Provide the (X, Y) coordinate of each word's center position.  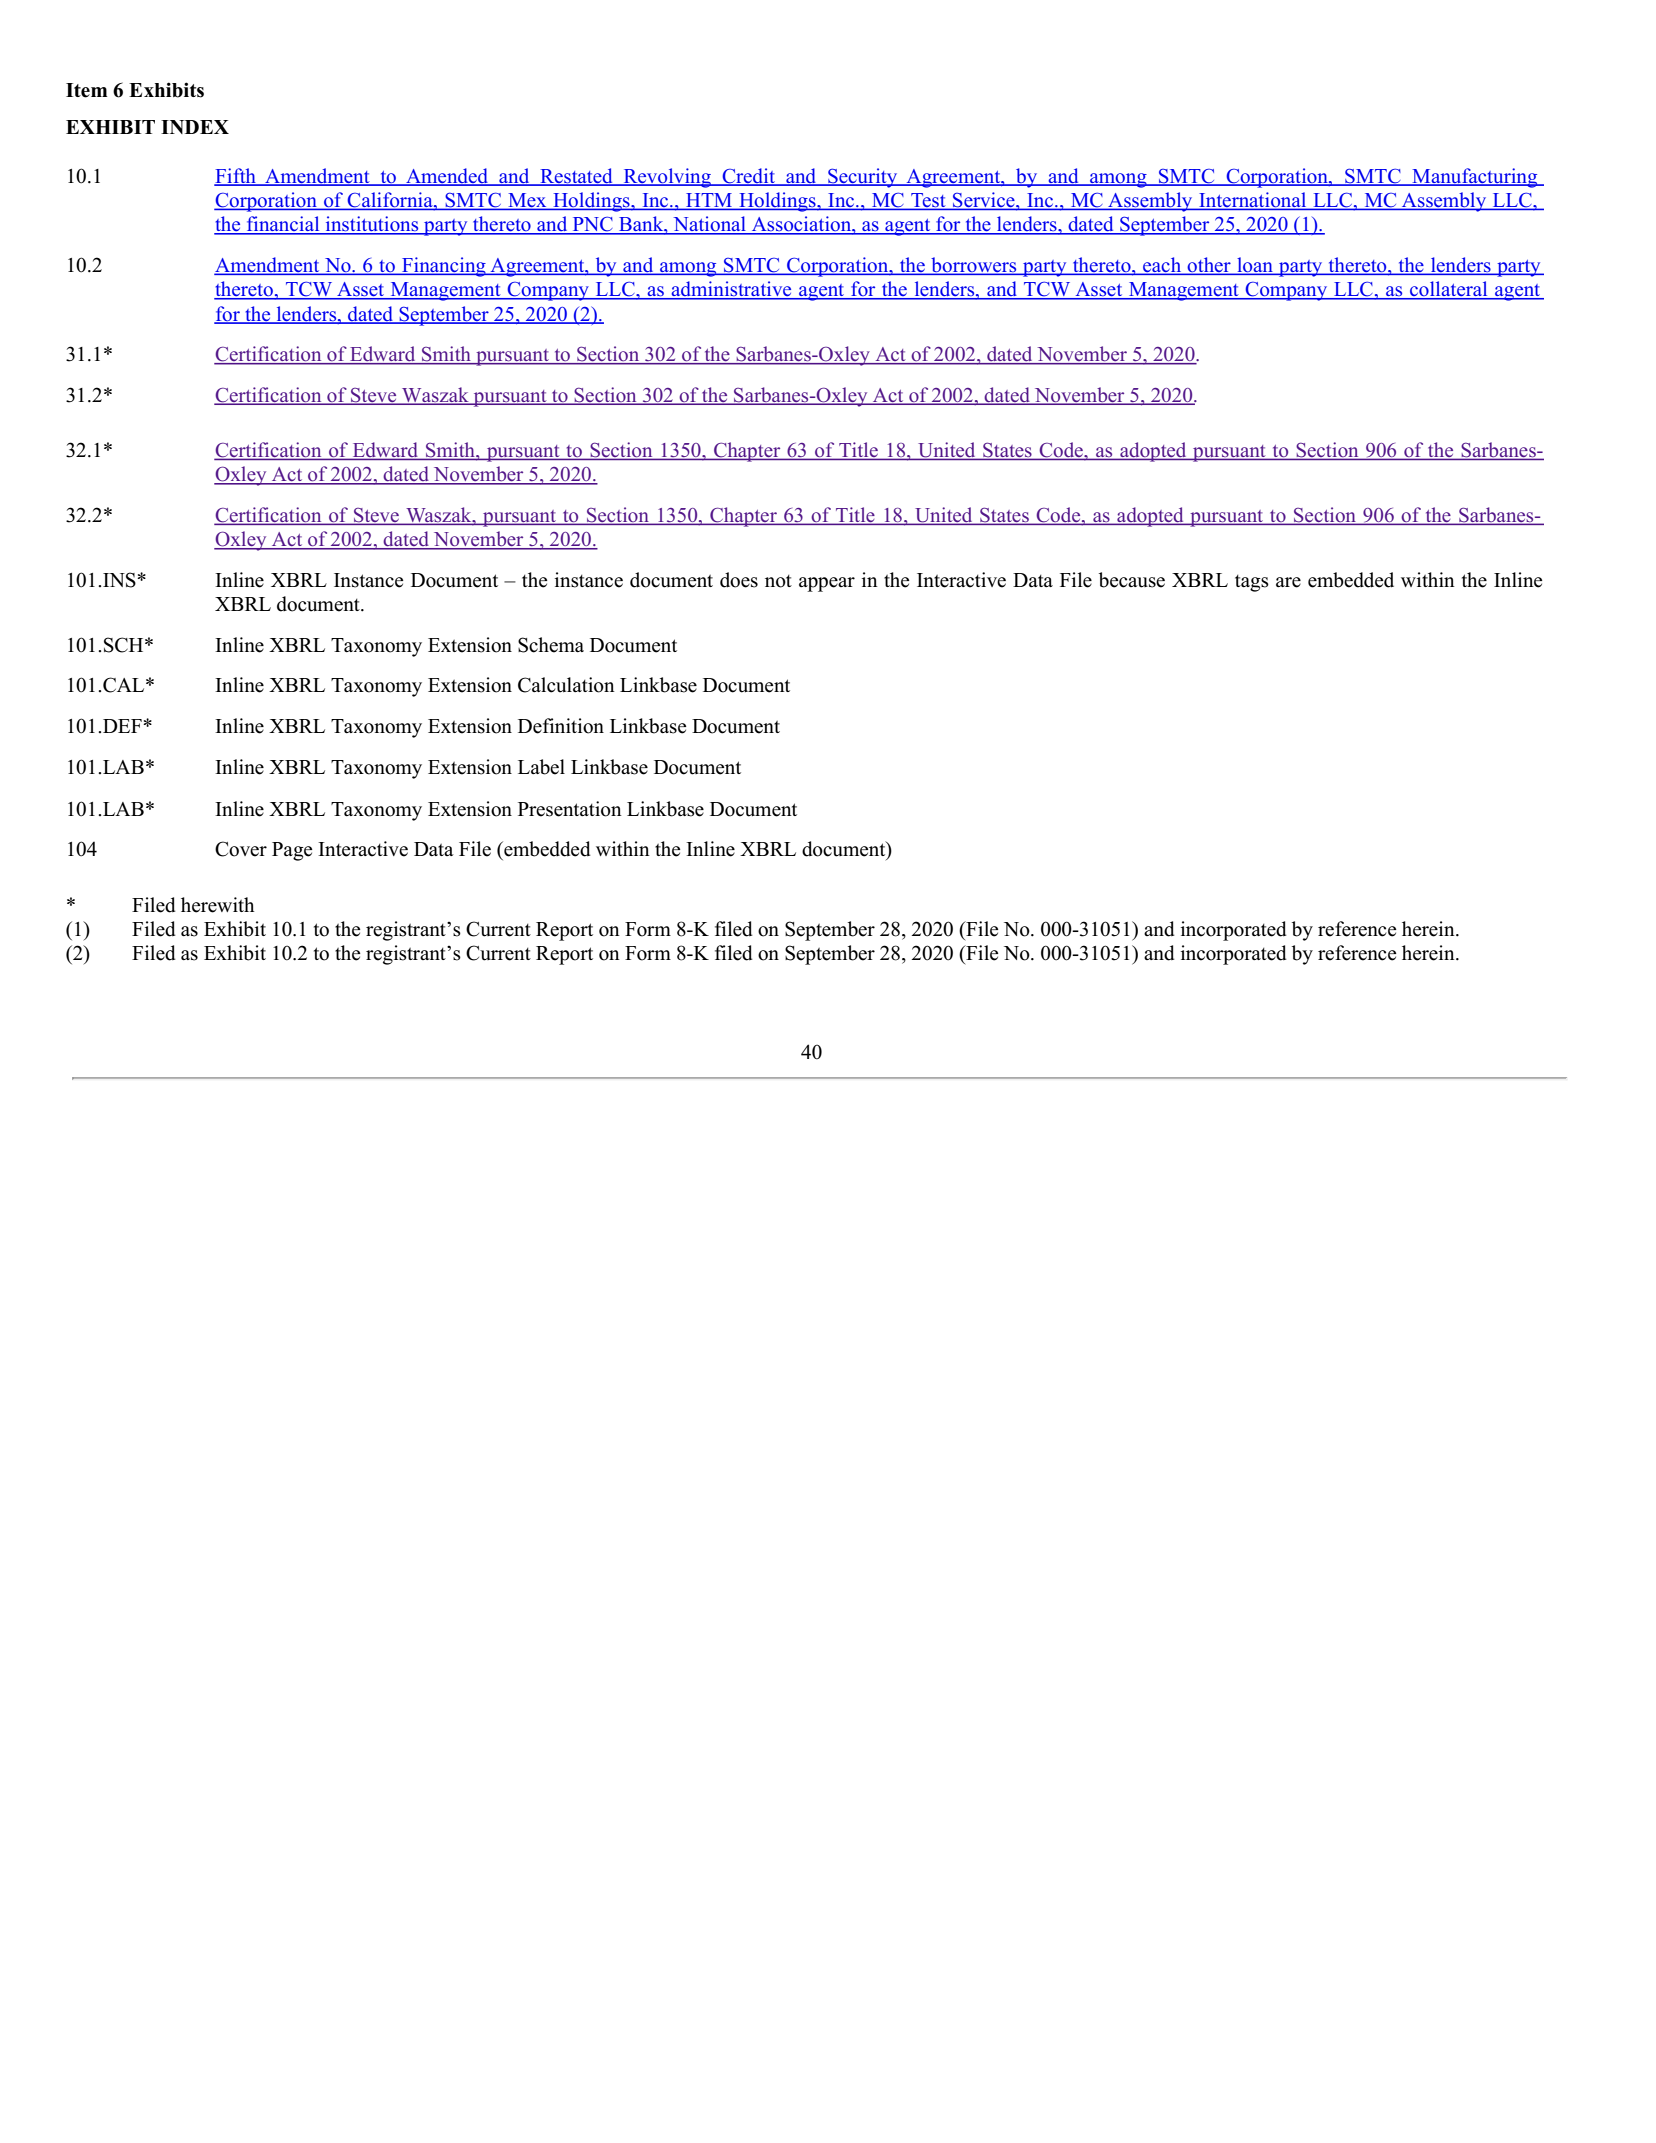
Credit (749, 176)
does (739, 580)
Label (541, 767)
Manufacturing (1475, 178)
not (778, 581)
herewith (218, 905)
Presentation (570, 809)
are (1288, 582)
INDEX (195, 127)
